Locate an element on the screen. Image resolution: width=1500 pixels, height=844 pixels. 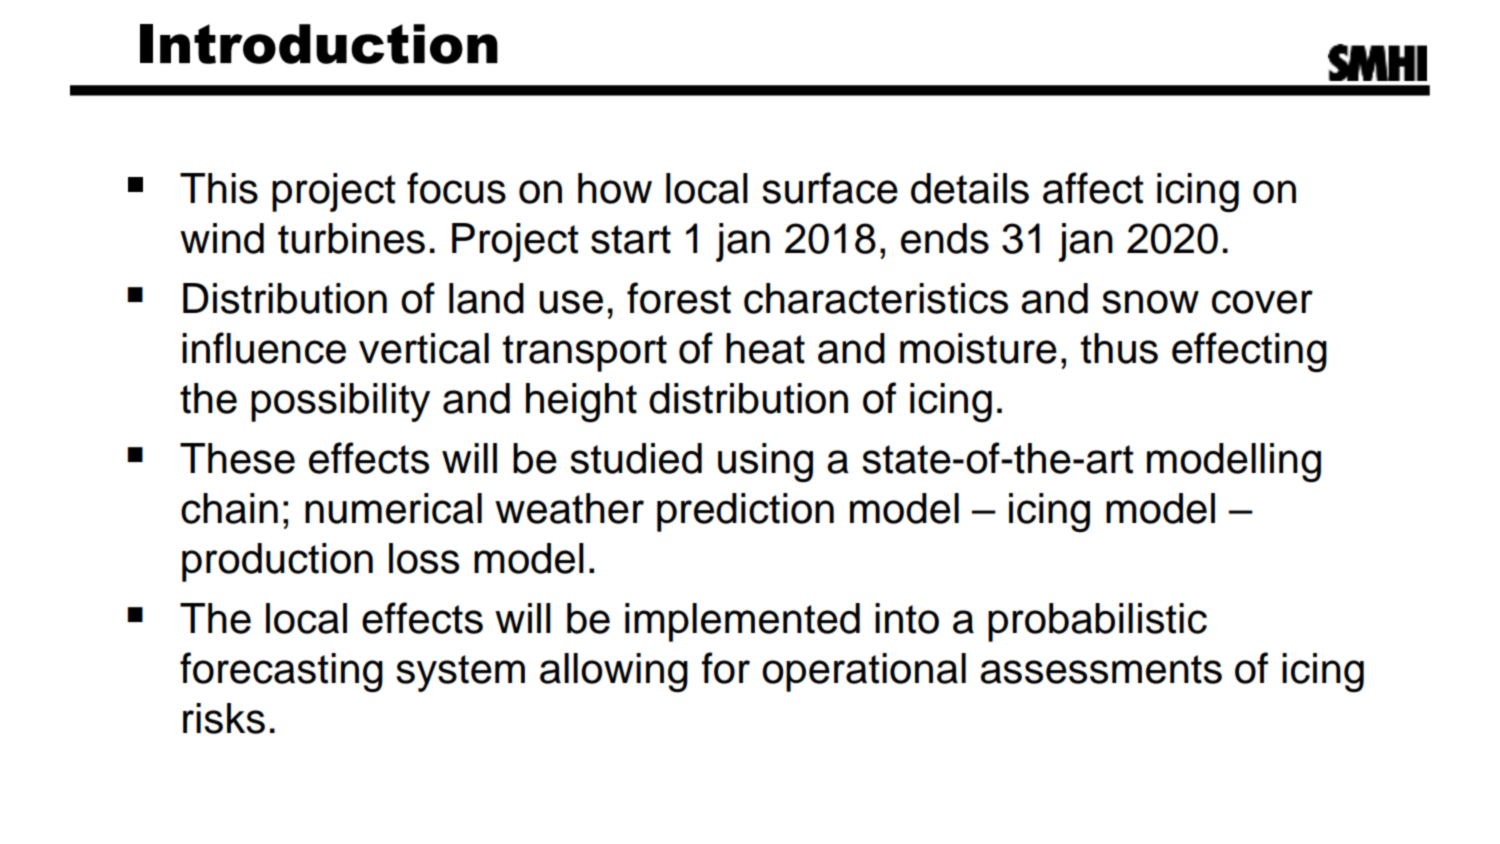
affect is located at coordinates (1093, 188).
